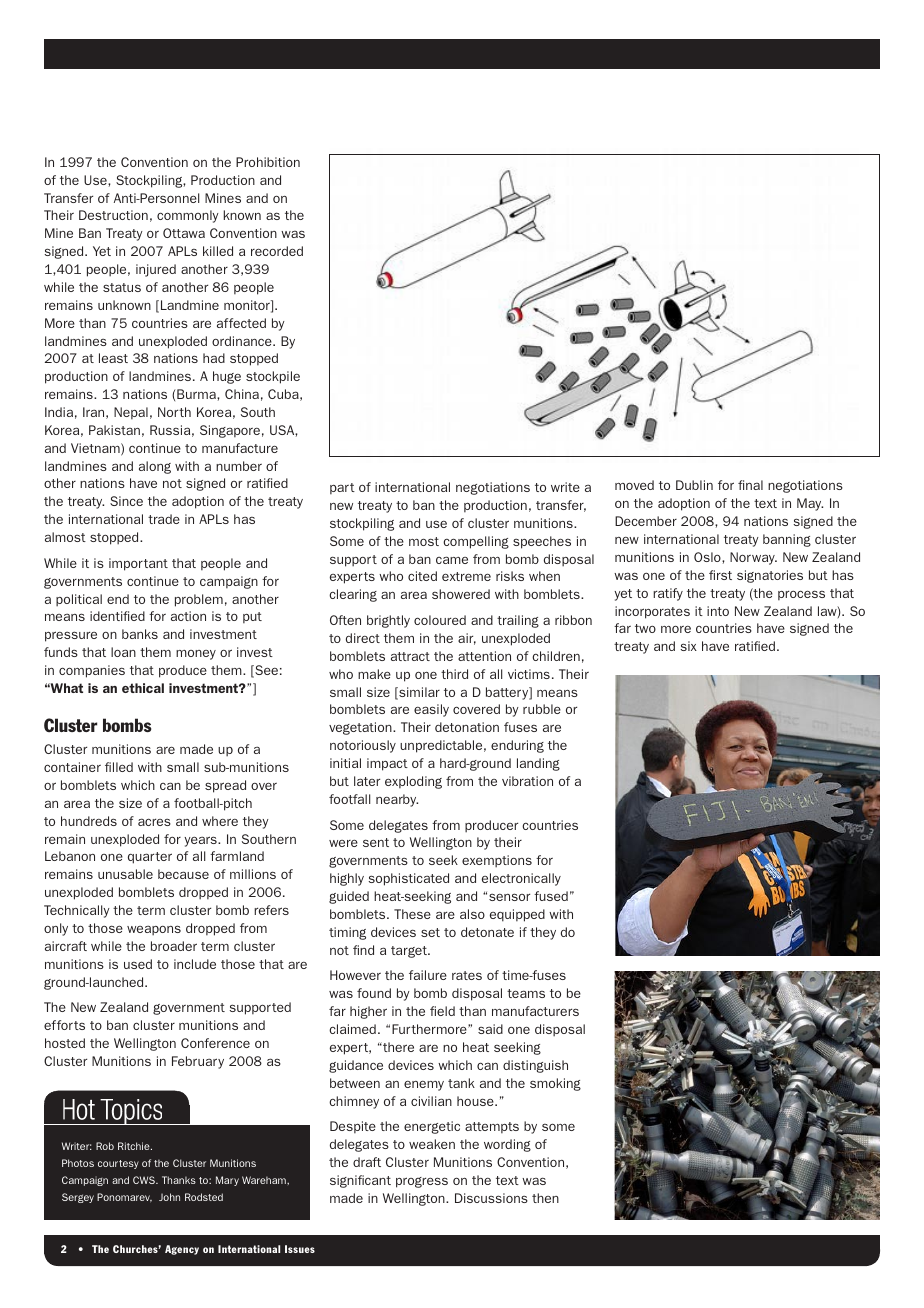  What do you see at coordinates (688, 646) in the document?
I see `six` at bounding box center [688, 646].
